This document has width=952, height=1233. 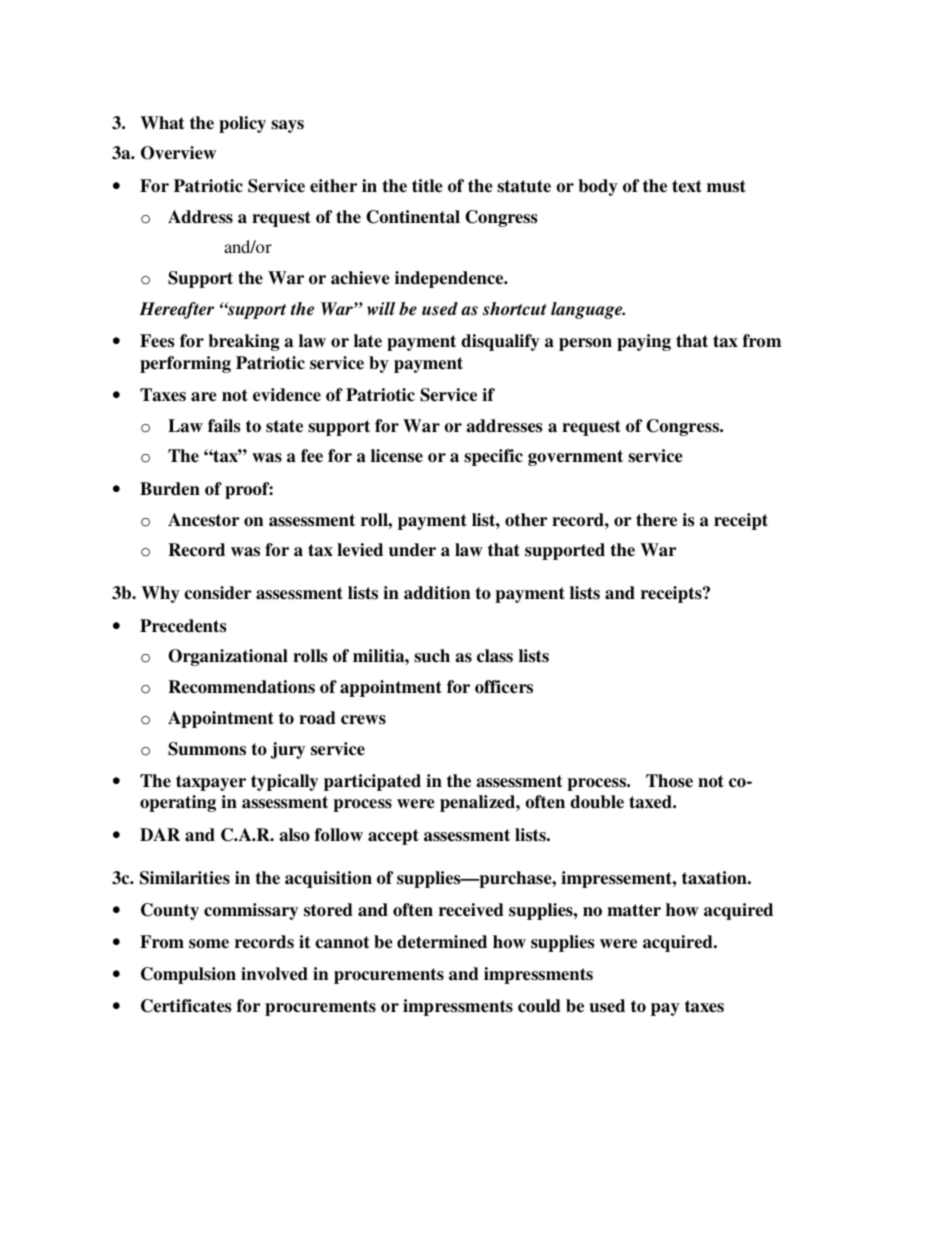 I want to click on title, so click(x=427, y=186).
